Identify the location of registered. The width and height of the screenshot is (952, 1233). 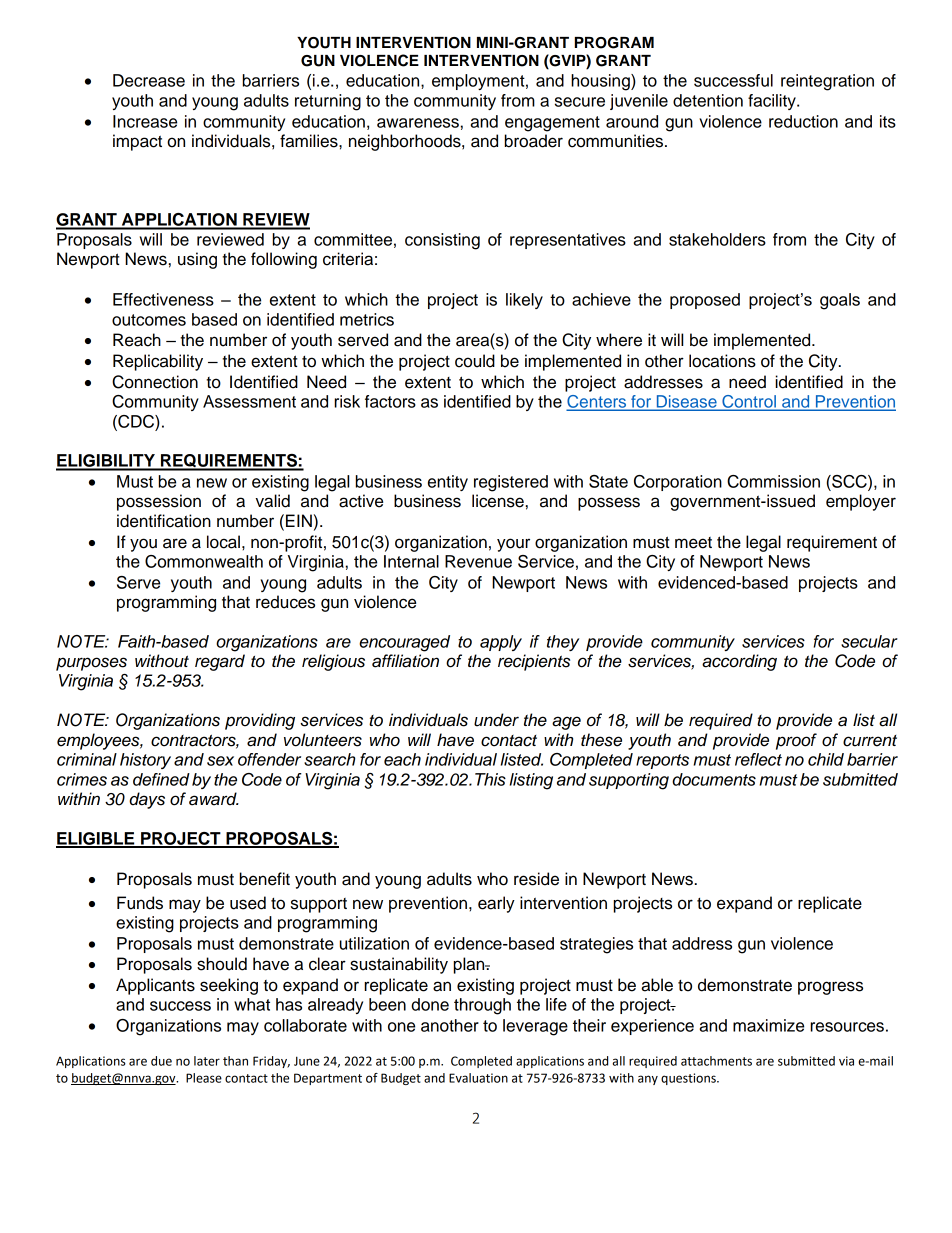
(511, 483).
